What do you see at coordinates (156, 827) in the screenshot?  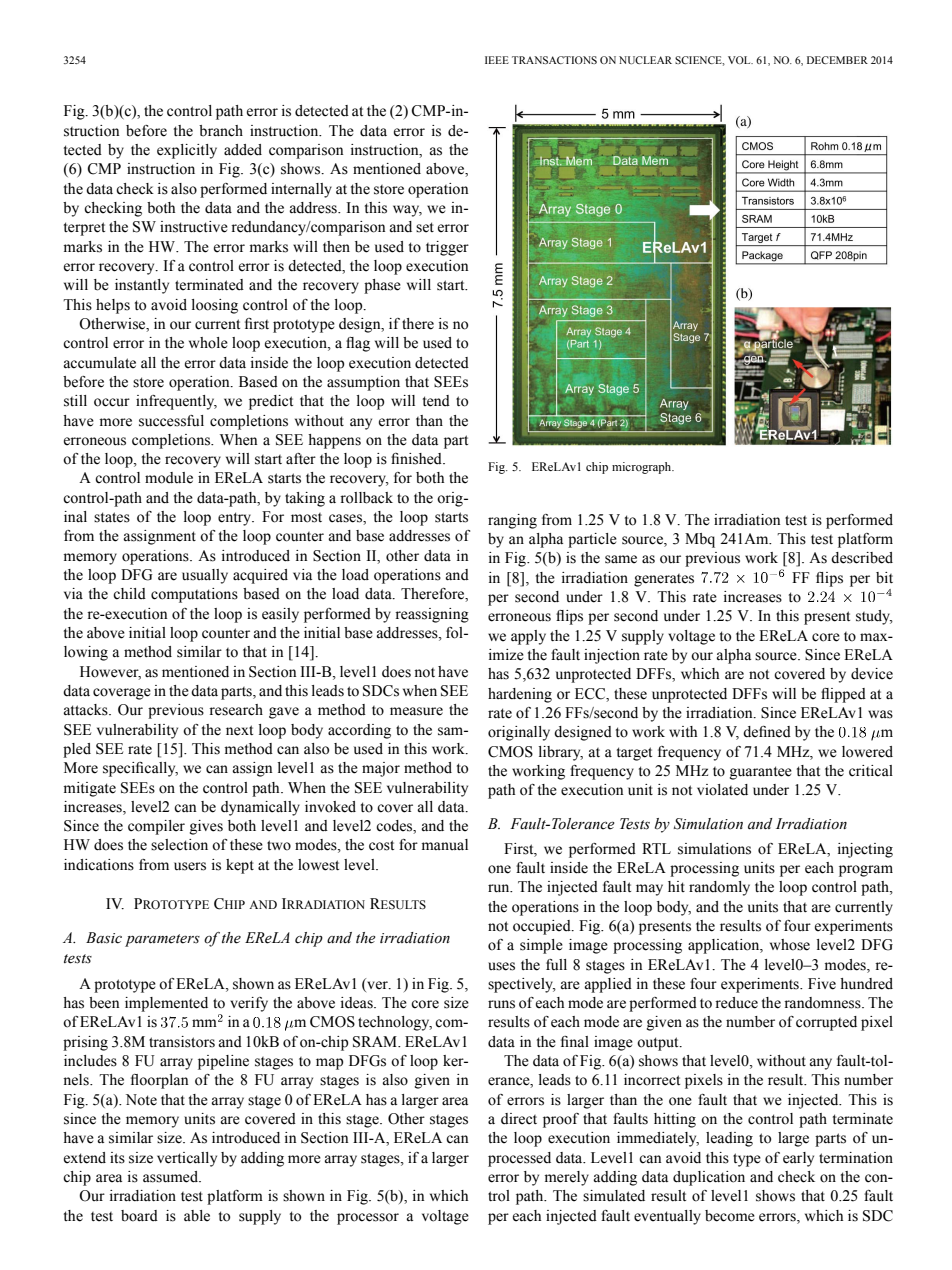 I see `compiler` at bounding box center [156, 827].
